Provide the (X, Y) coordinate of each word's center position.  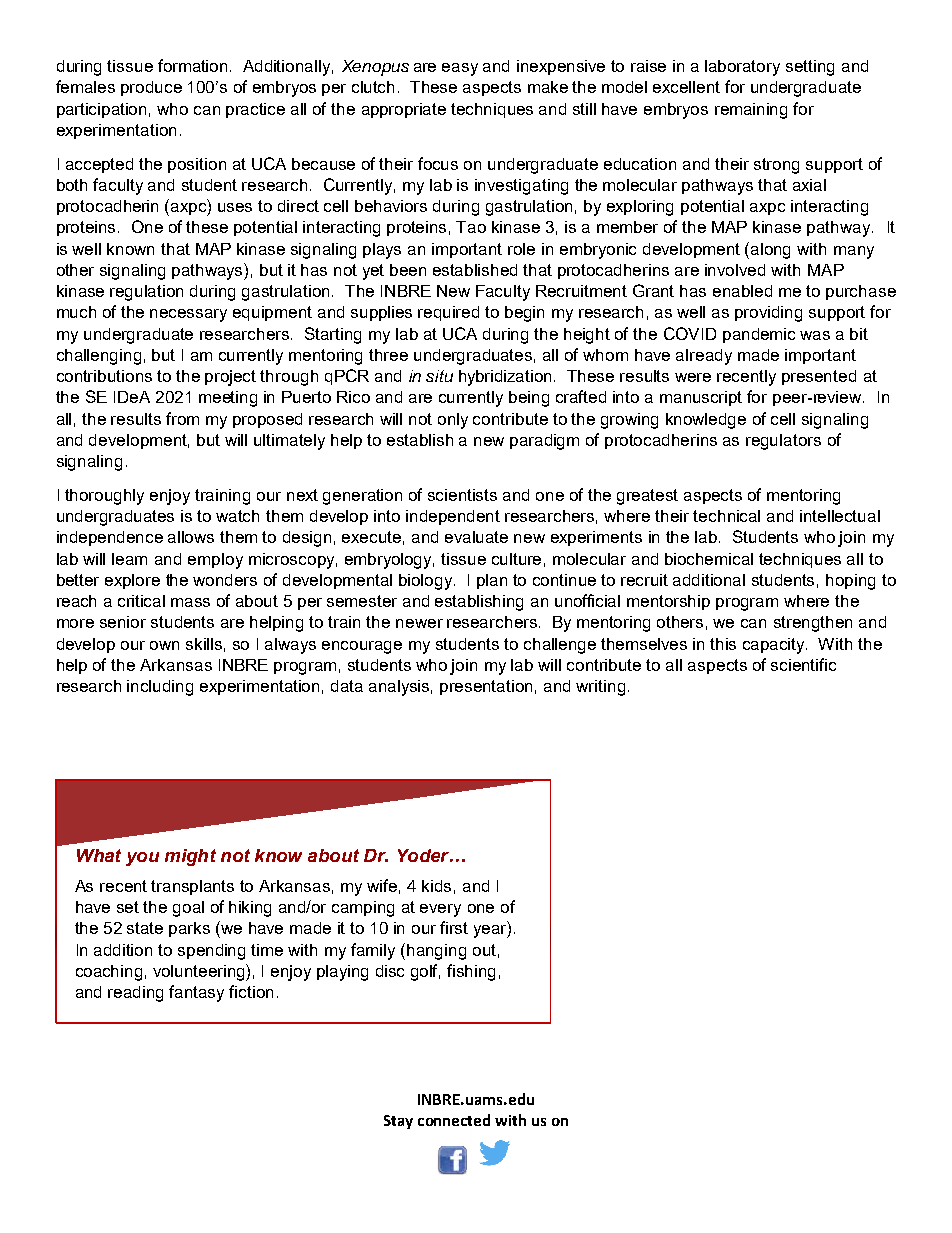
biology (427, 582)
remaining (751, 111)
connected (454, 1120)
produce (151, 88)
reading (135, 994)
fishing (471, 972)
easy (460, 69)
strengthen (813, 624)
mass (190, 602)
